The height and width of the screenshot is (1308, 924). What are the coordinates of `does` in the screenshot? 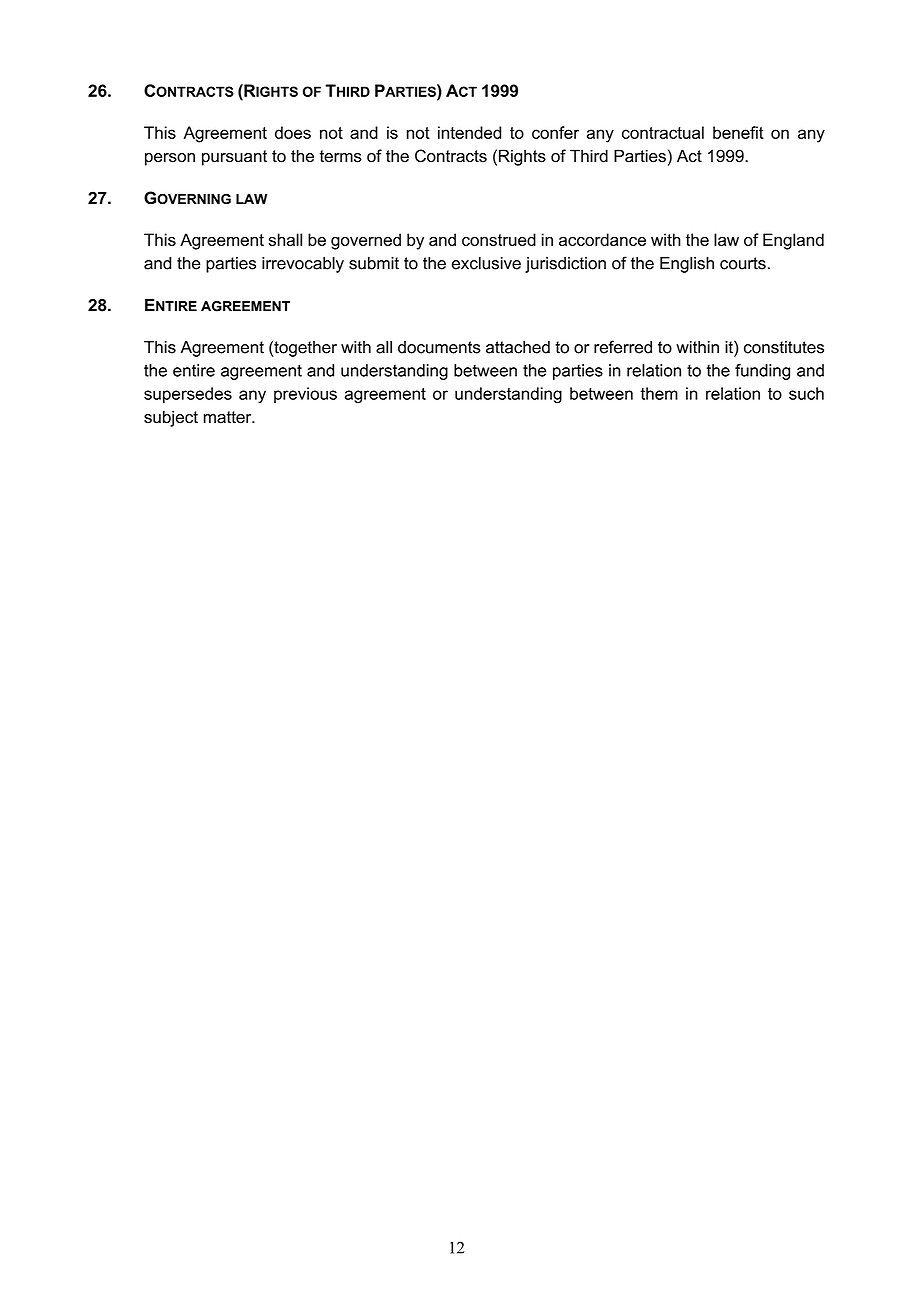 It's located at (293, 132).
